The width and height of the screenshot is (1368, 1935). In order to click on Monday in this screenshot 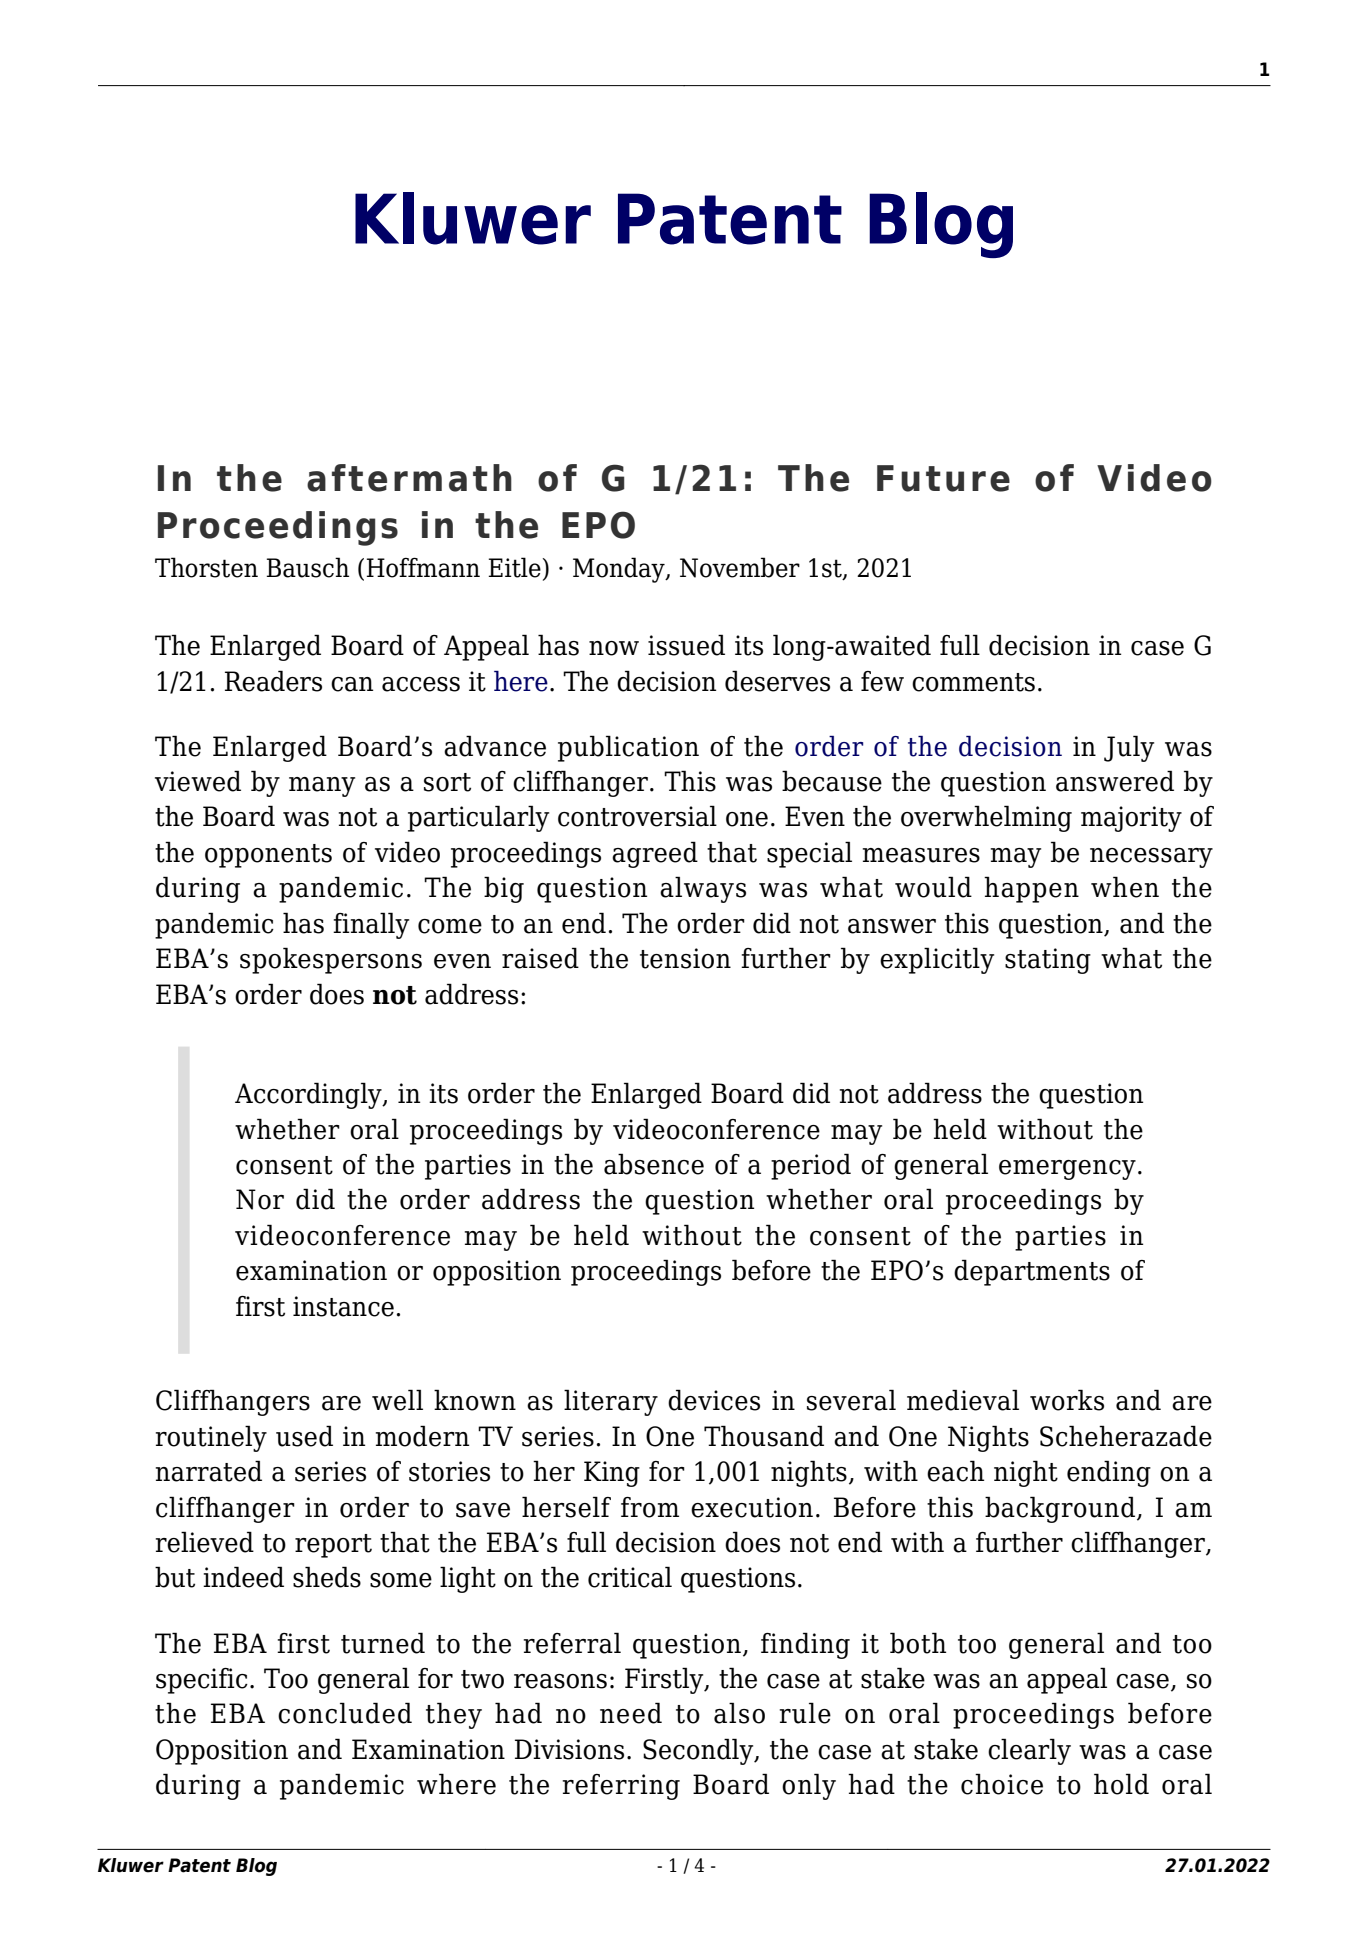, I will do `click(620, 570)`.
